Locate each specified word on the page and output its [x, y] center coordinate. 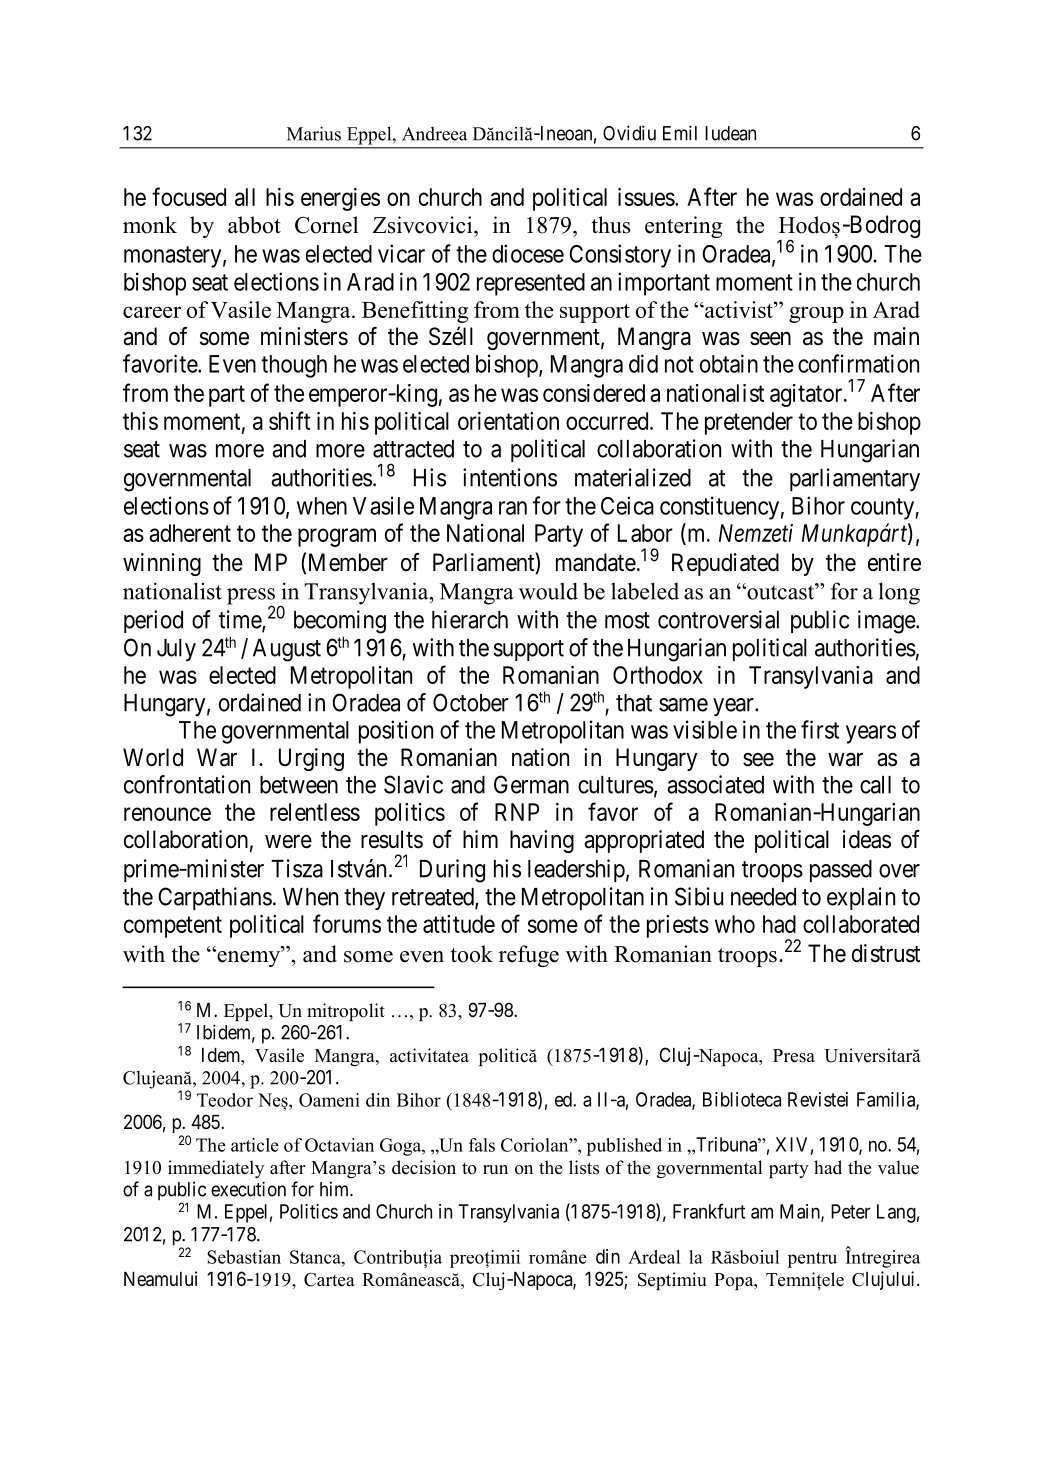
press [251, 597]
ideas [867, 839]
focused [189, 196]
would [548, 591]
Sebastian [244, 1257]
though [294, 366]
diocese [528, 253]
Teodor [225, 1100]
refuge [529, 956]
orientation [508, 421]
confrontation [187, 784]
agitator [807, 395]
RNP [517, 812]
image [887, 622]
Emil [680, 133]
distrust [886, 953]
